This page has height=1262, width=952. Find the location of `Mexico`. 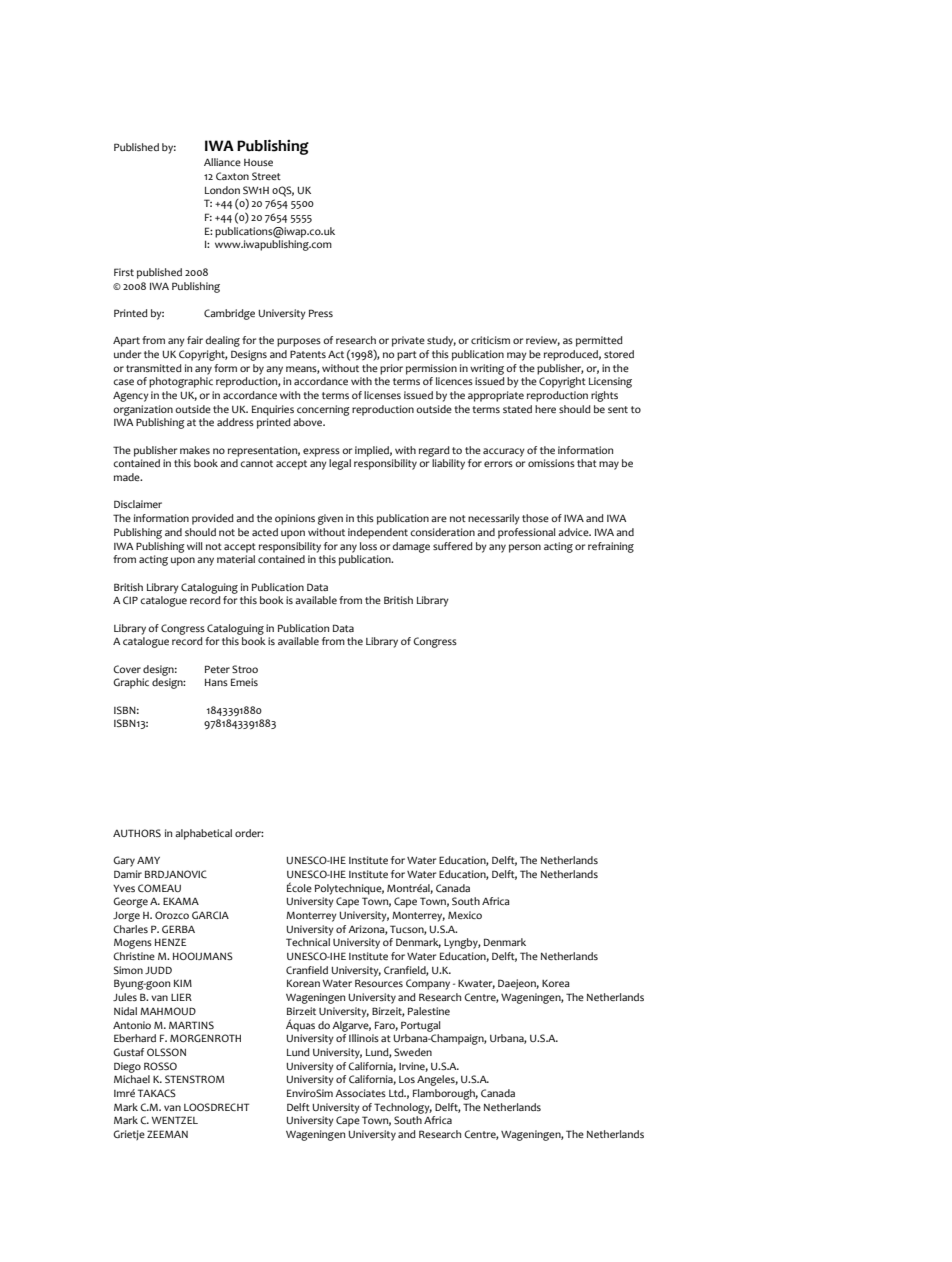

Mexico is located at coordinates (465, 915).
